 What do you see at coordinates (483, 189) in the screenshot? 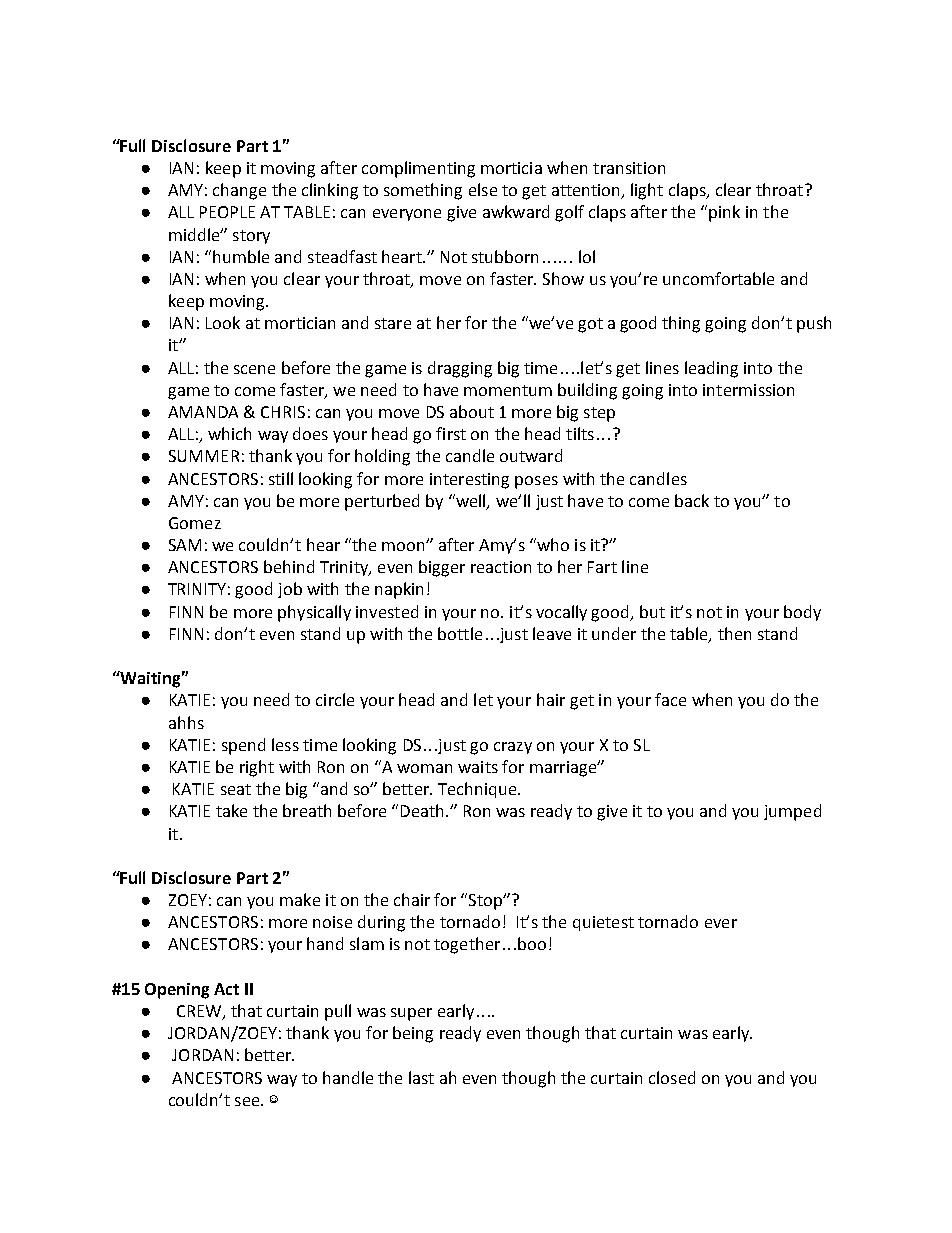
I see `else` at bounding box center [483, 189].
